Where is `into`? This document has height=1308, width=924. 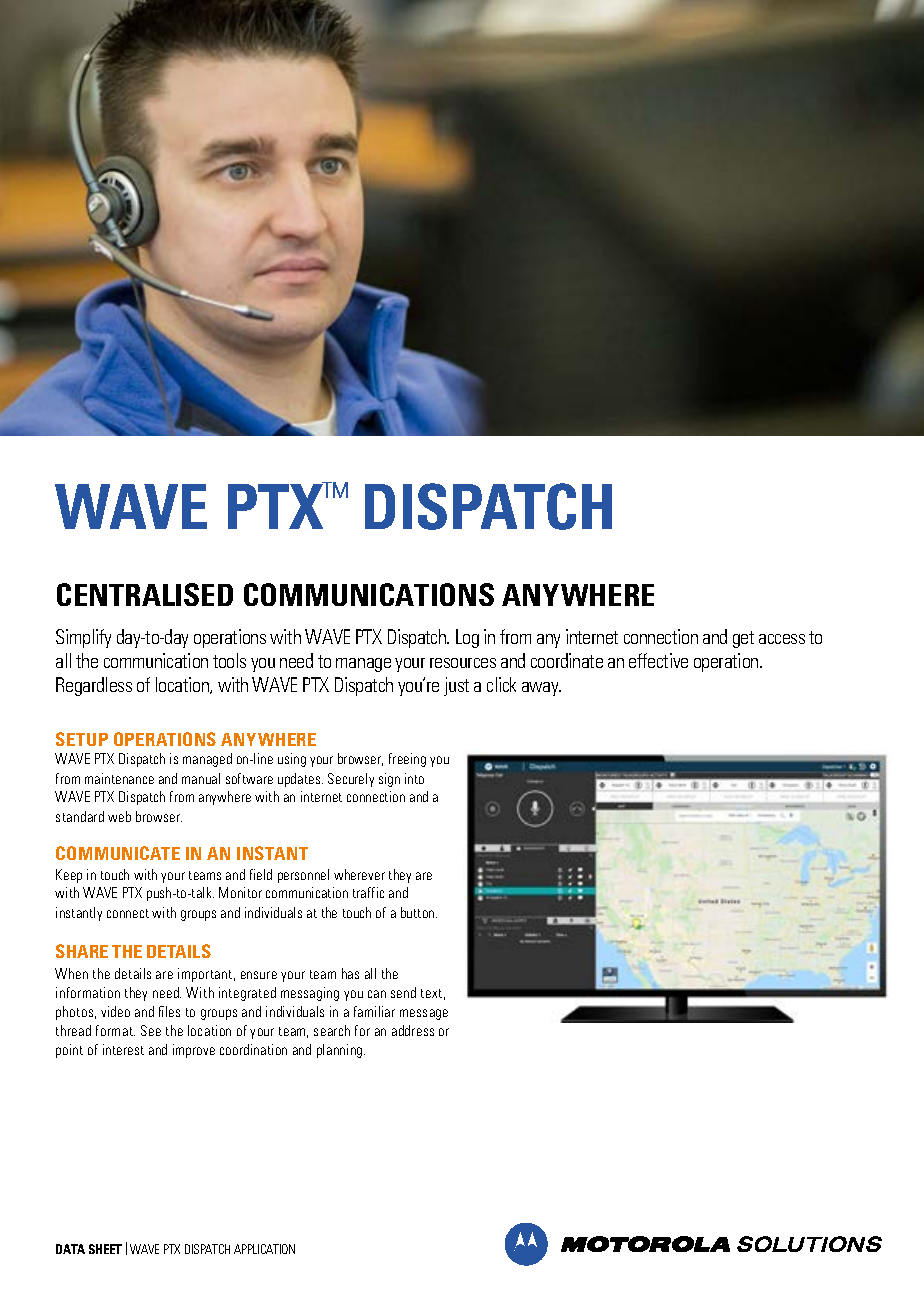 into is located at coordinates (414, 778).
